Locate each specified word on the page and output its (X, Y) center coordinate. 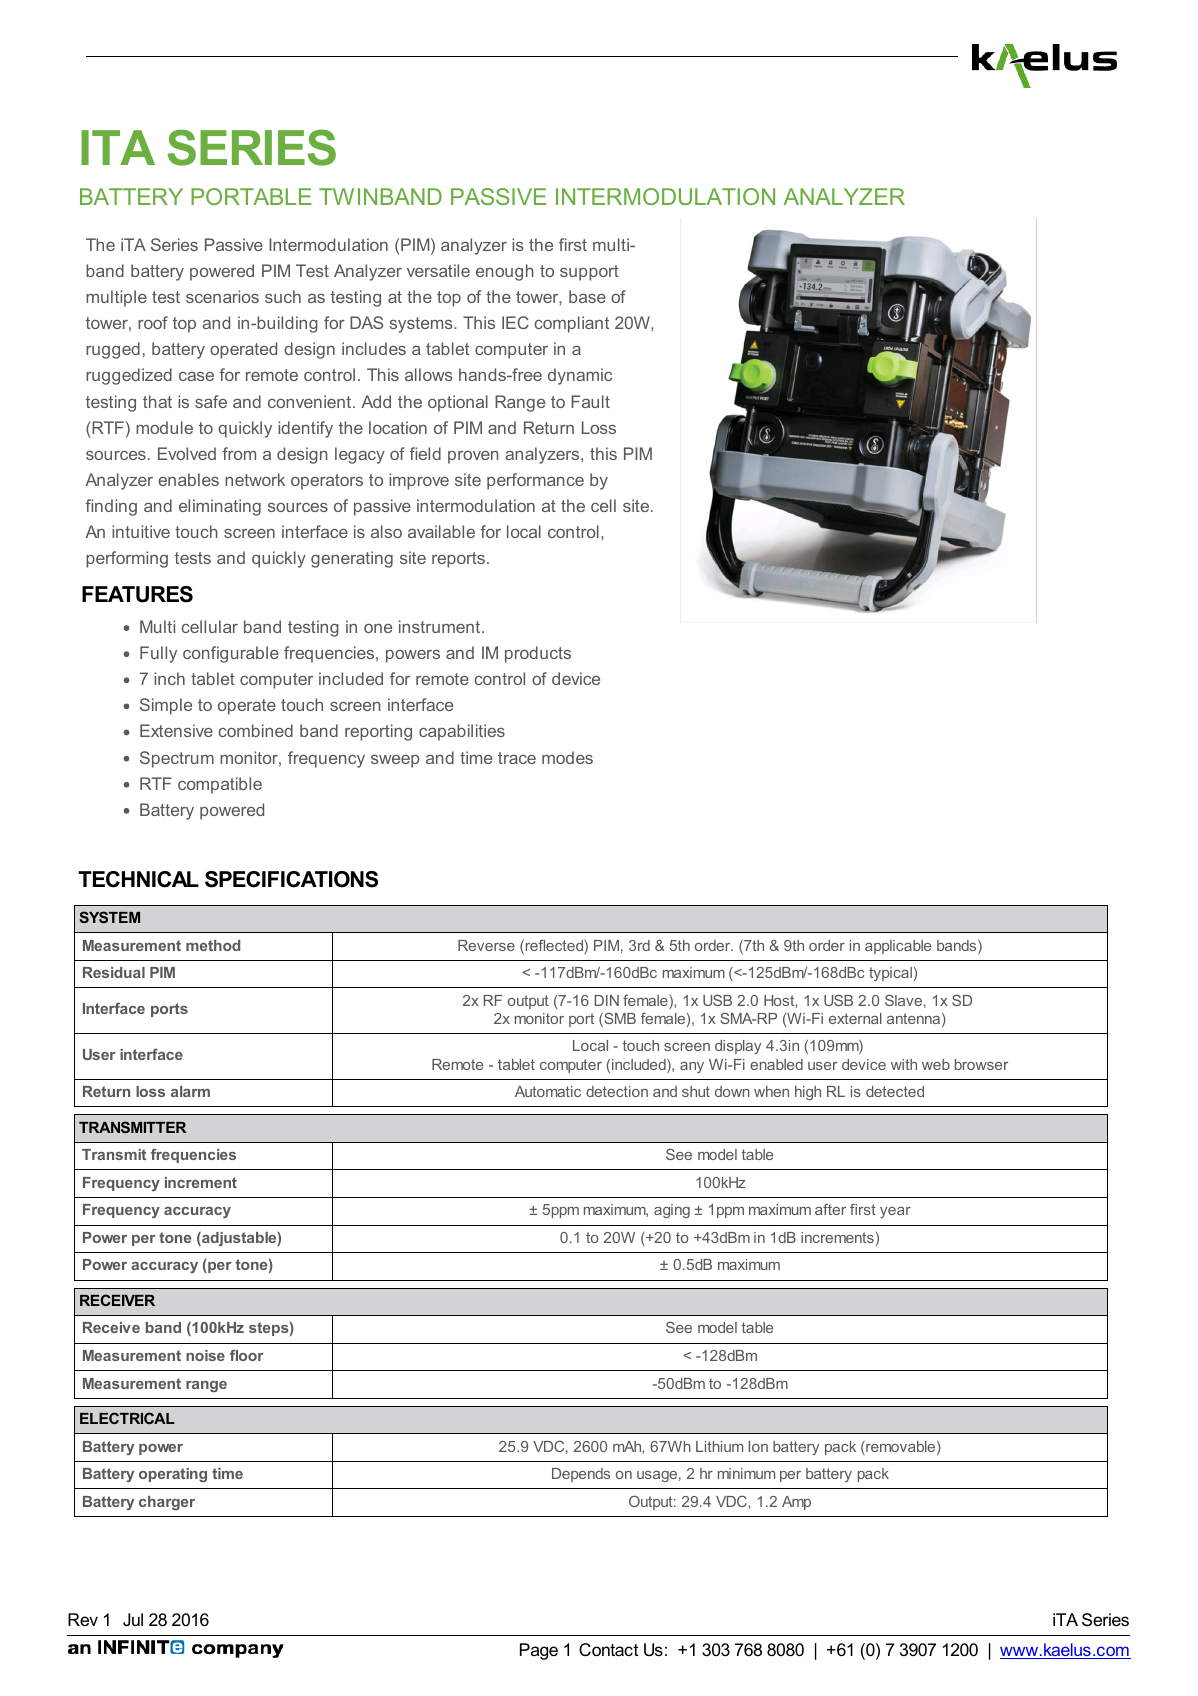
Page (539, 1651)
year (895, 1212)
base (587, 296)
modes (567, 757)
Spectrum (177, 759)
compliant (571, 324)
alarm (190, 1091)
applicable (898, 947)
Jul (133, 1619)
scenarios (222, 296)
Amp (796, 1503)
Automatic (548, 1091)
